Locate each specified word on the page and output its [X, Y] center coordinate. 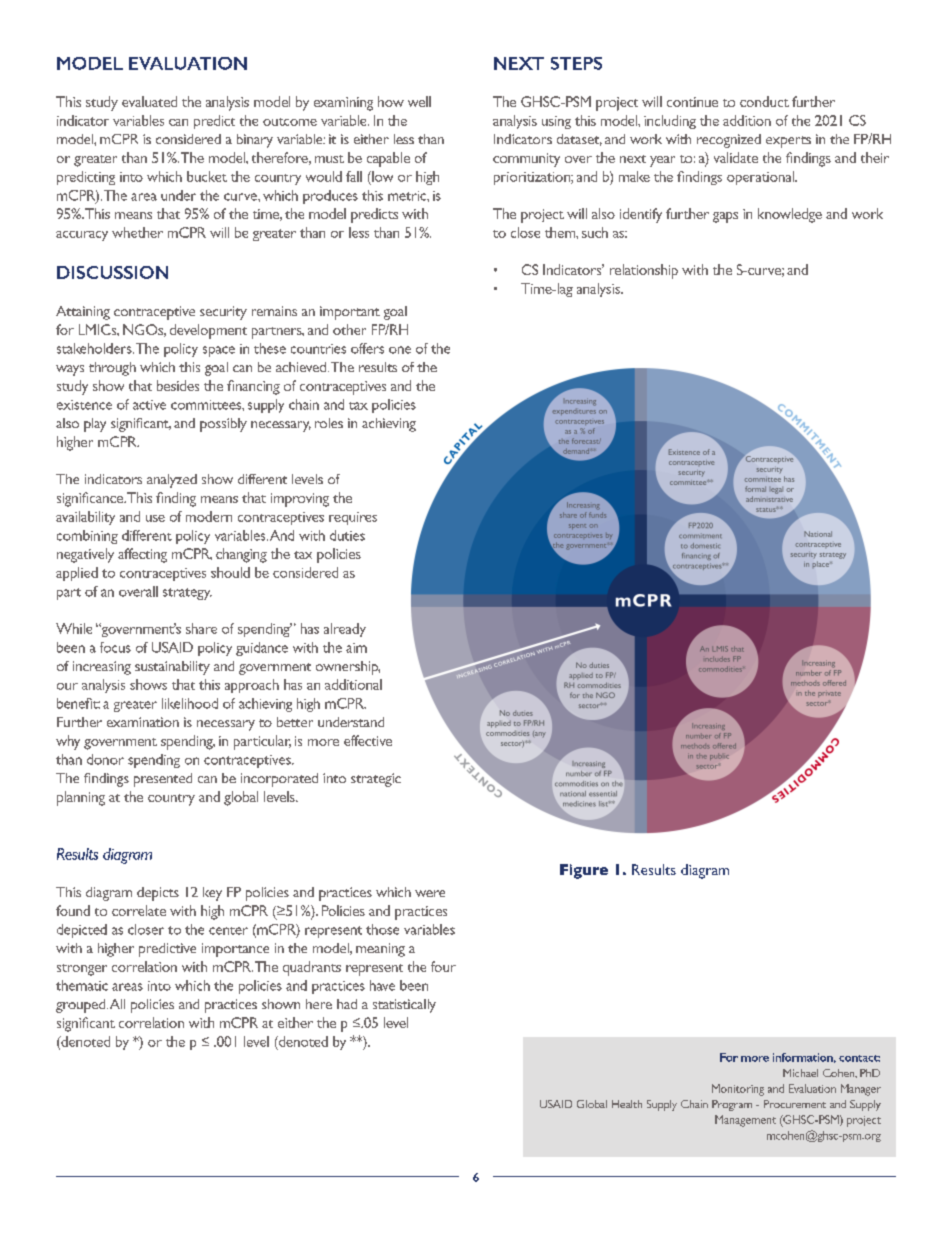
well [419, 101]
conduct [764, 101]
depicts [158, 894]
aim [356, 648]
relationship [644, 271]
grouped [82, 1006]
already [345, 630]
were [430, 893]
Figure [584, 871]
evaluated [149, 101]
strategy [187, 594]
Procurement [795, 1104]
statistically [404, 1006]
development [208, 331]
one [400, 350]
